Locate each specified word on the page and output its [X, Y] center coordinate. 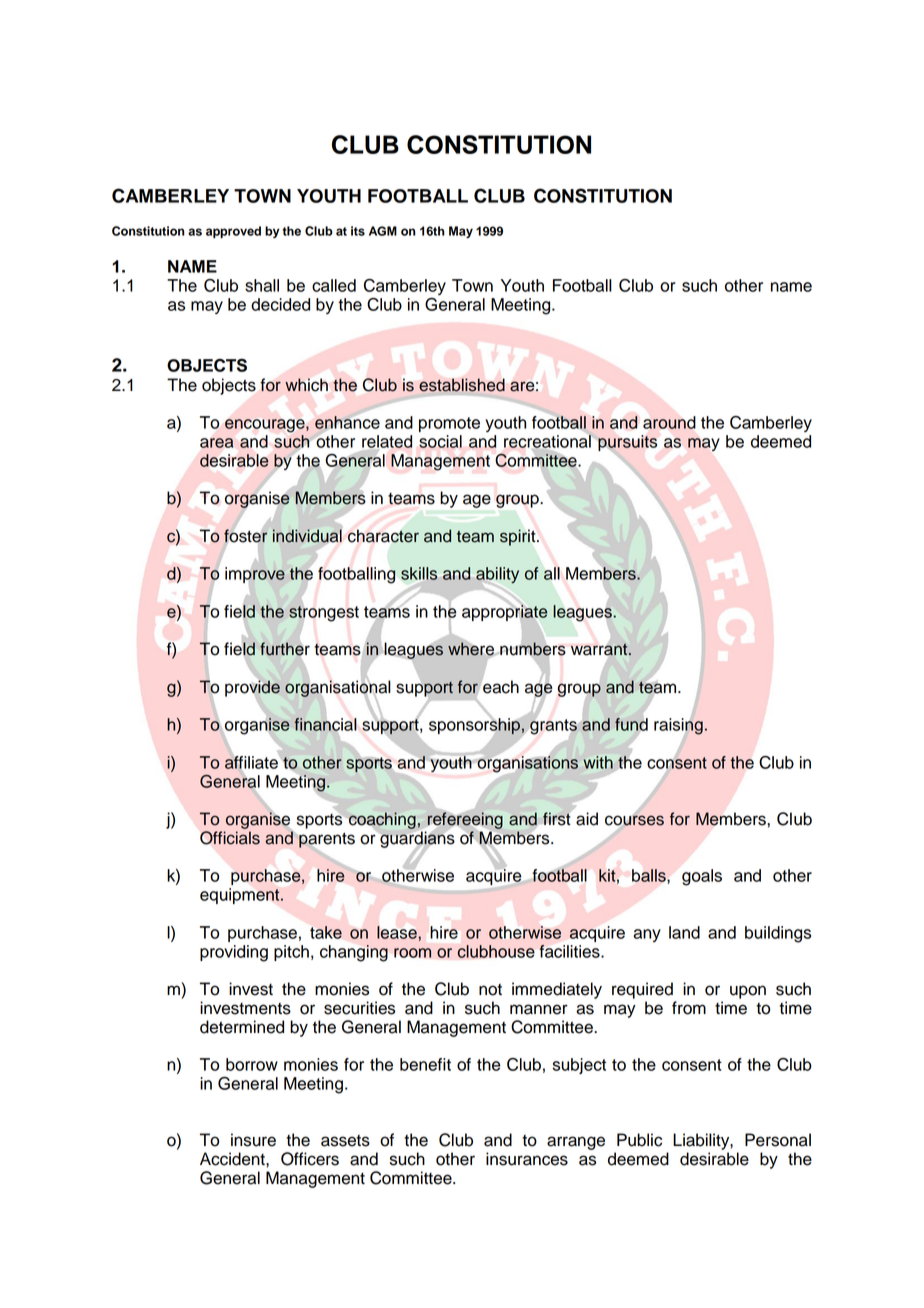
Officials [230, 838]
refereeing [465, 820]
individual [308, 537]
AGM [383, 231]
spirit [519, 537]
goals [702, 877]
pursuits [627, 443]
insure [253, 1140]
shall [262, 285]
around [669, 422]
